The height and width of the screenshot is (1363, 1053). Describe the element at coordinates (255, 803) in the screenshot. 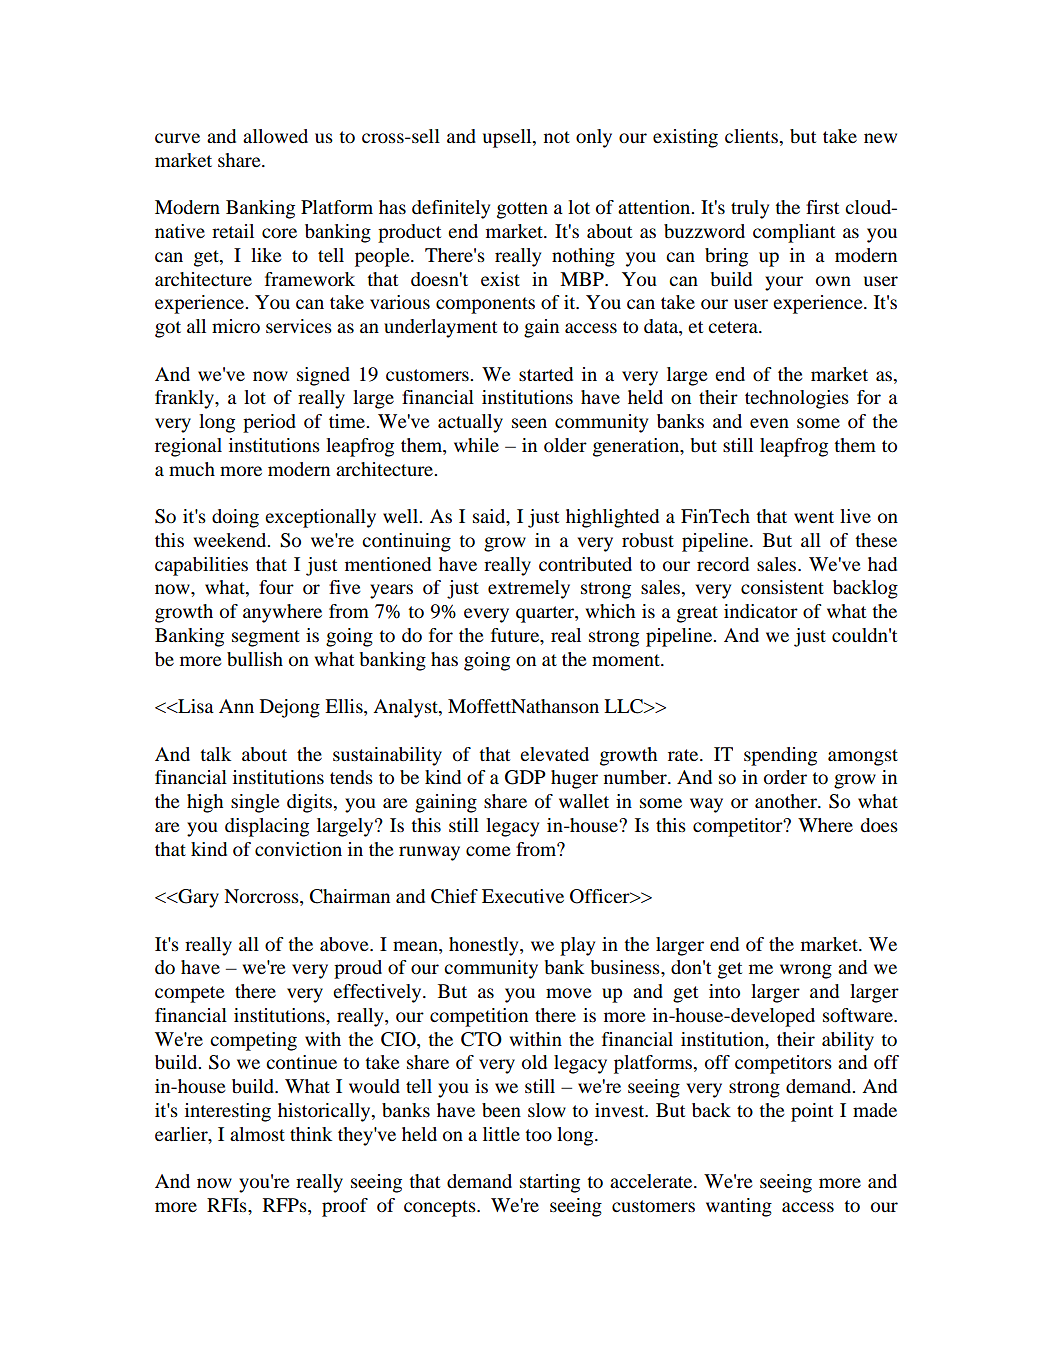

I see `single` at that location.
